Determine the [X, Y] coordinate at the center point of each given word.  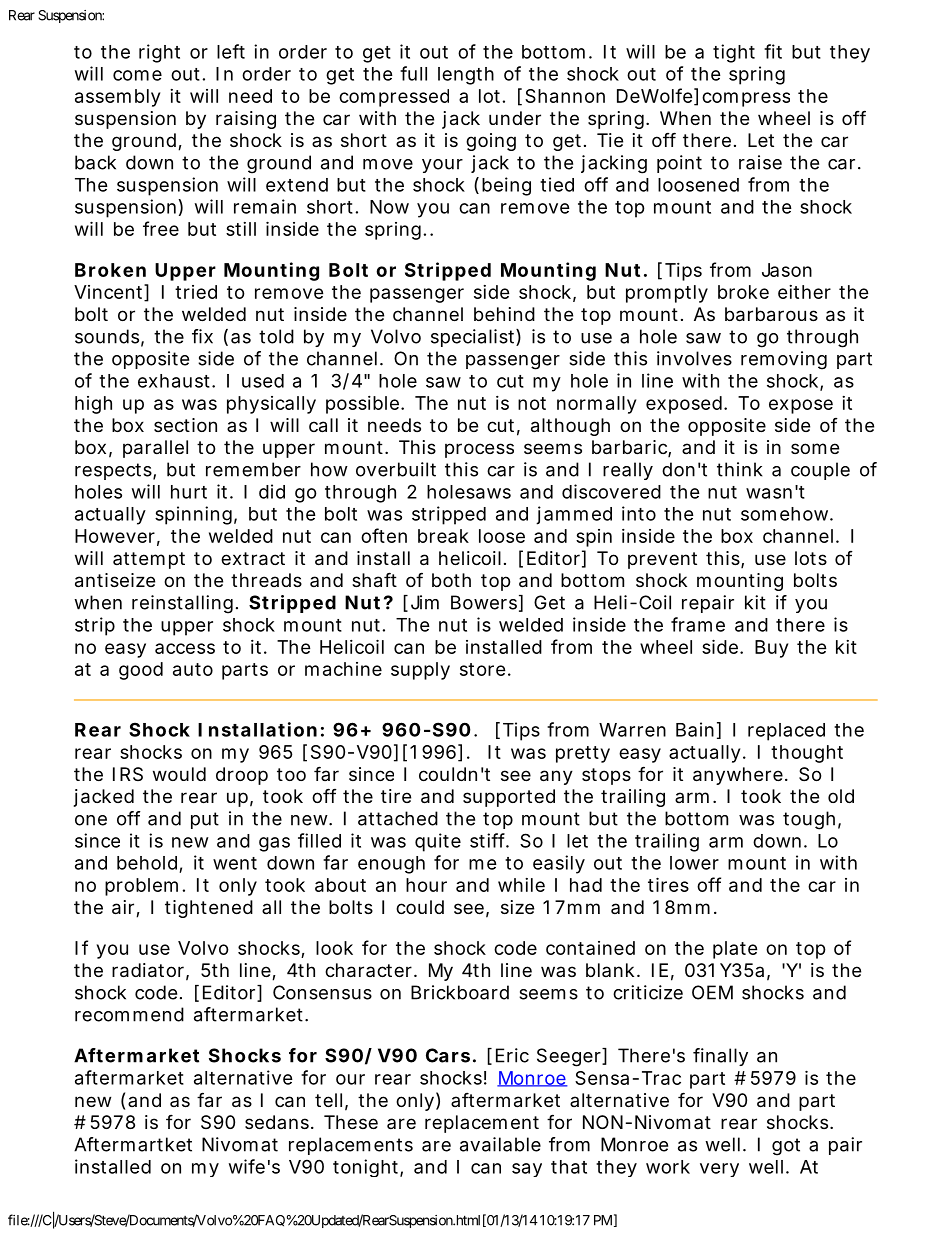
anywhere [738, 776]
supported [509, 798]
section [185, 425]
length [466, 76]
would [179, 774]
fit [773, 51]
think [740, 469]
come [137, 75]
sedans [277, 1122]
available [500, 1144]
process [479, 450]
